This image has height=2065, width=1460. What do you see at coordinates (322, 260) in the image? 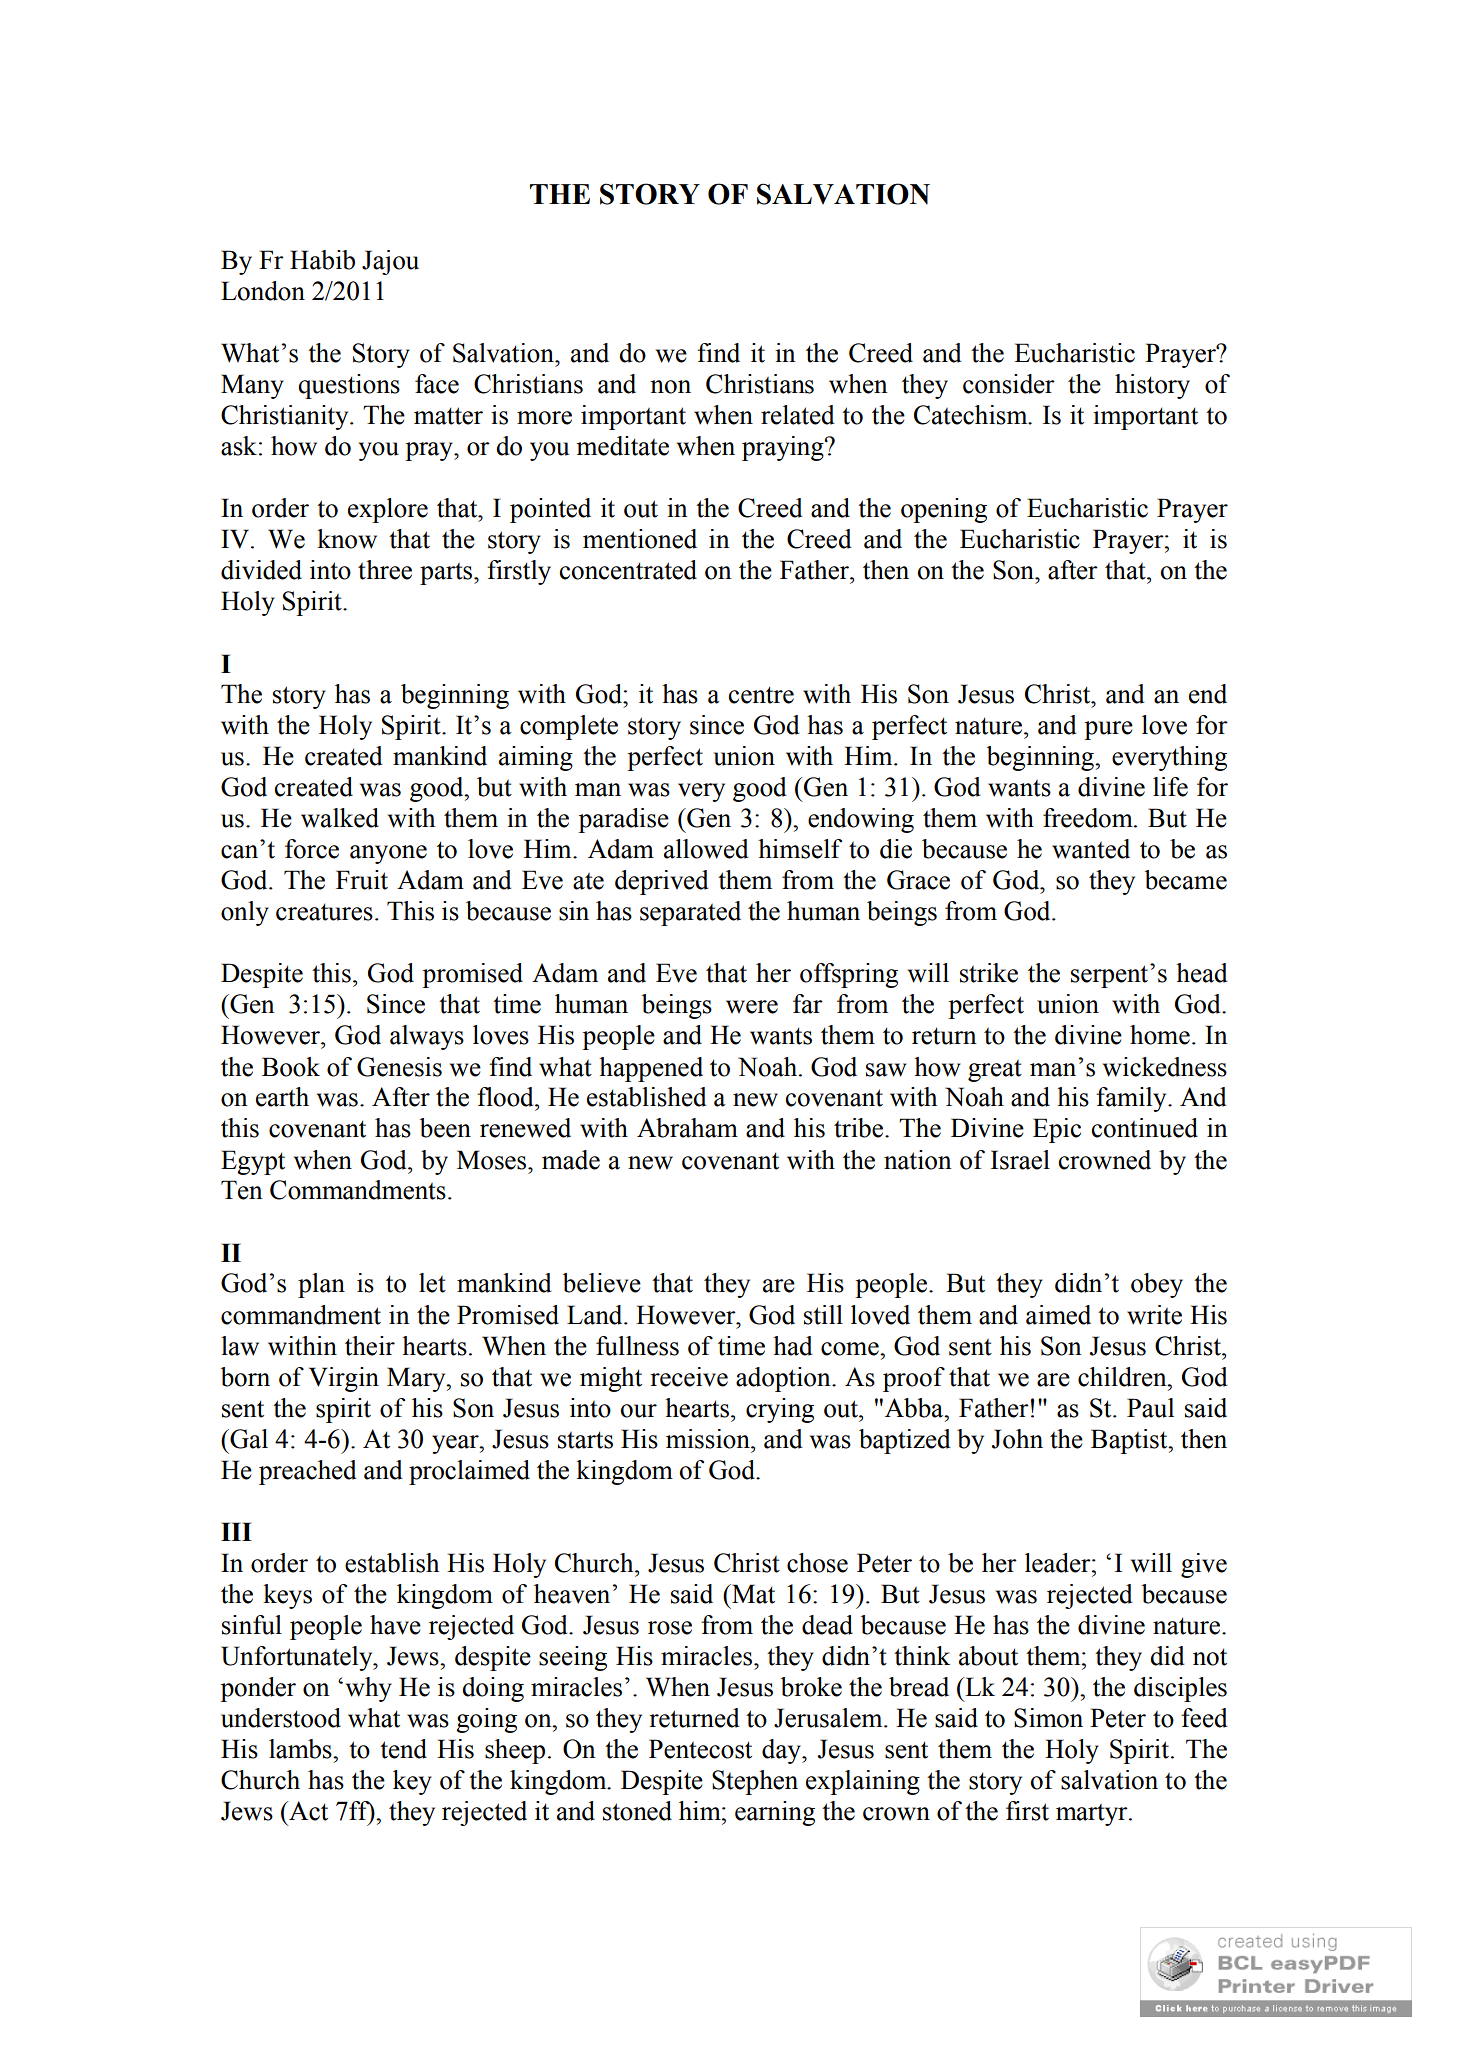
I see `Habib` at bounding box center [322, 260].
